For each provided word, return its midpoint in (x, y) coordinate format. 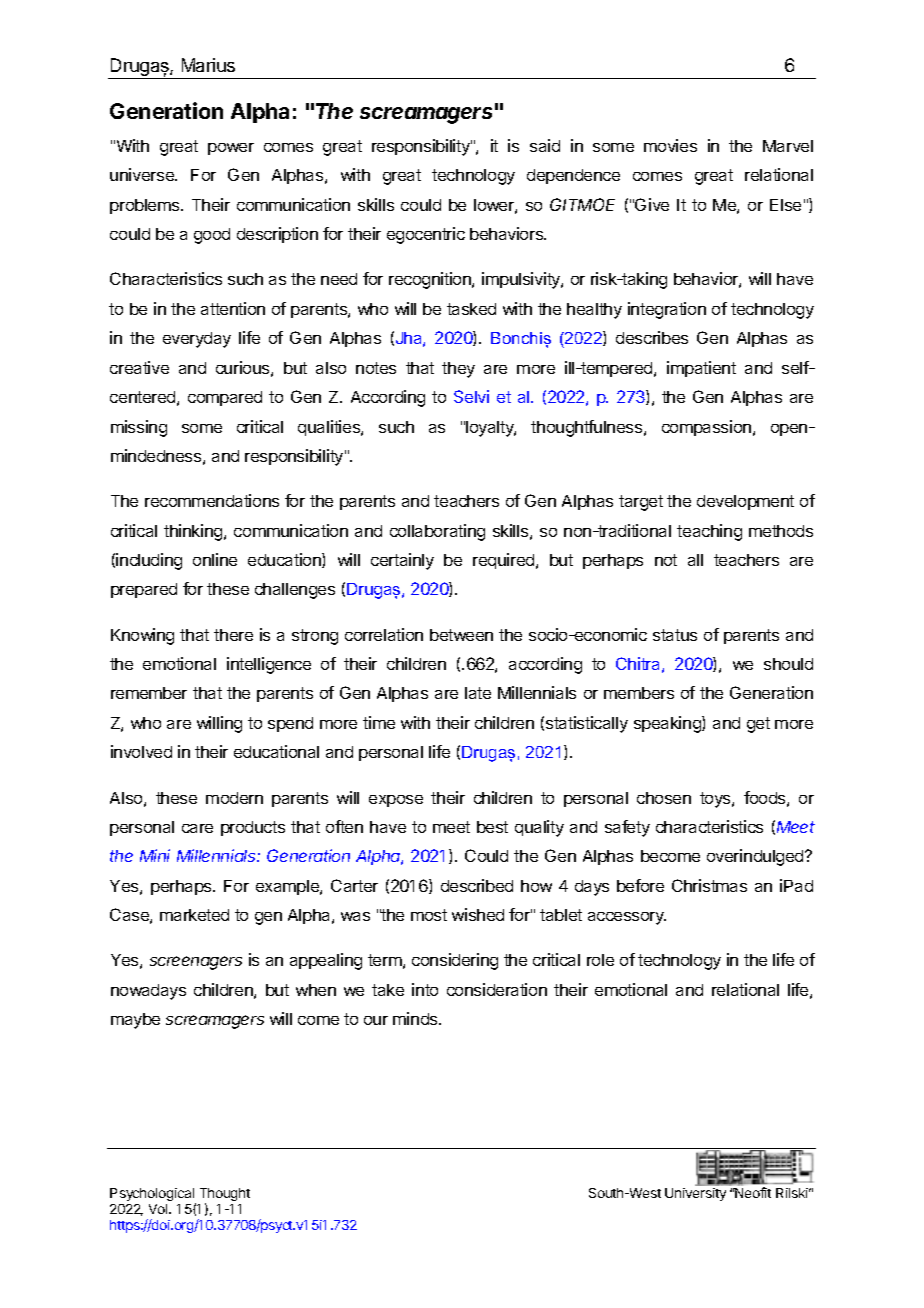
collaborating (437, 532)
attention (233, 308)
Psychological (153, 1196)
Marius (208, 65)
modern (234, 798)
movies (670, 145)
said (545, 145)
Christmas (709, 885)
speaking (668, 724)
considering (455, 961)
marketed (194, 915)
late (478, 693)
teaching (709, 532)
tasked (471, 309)
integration (667, 310)
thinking (194, 532)
